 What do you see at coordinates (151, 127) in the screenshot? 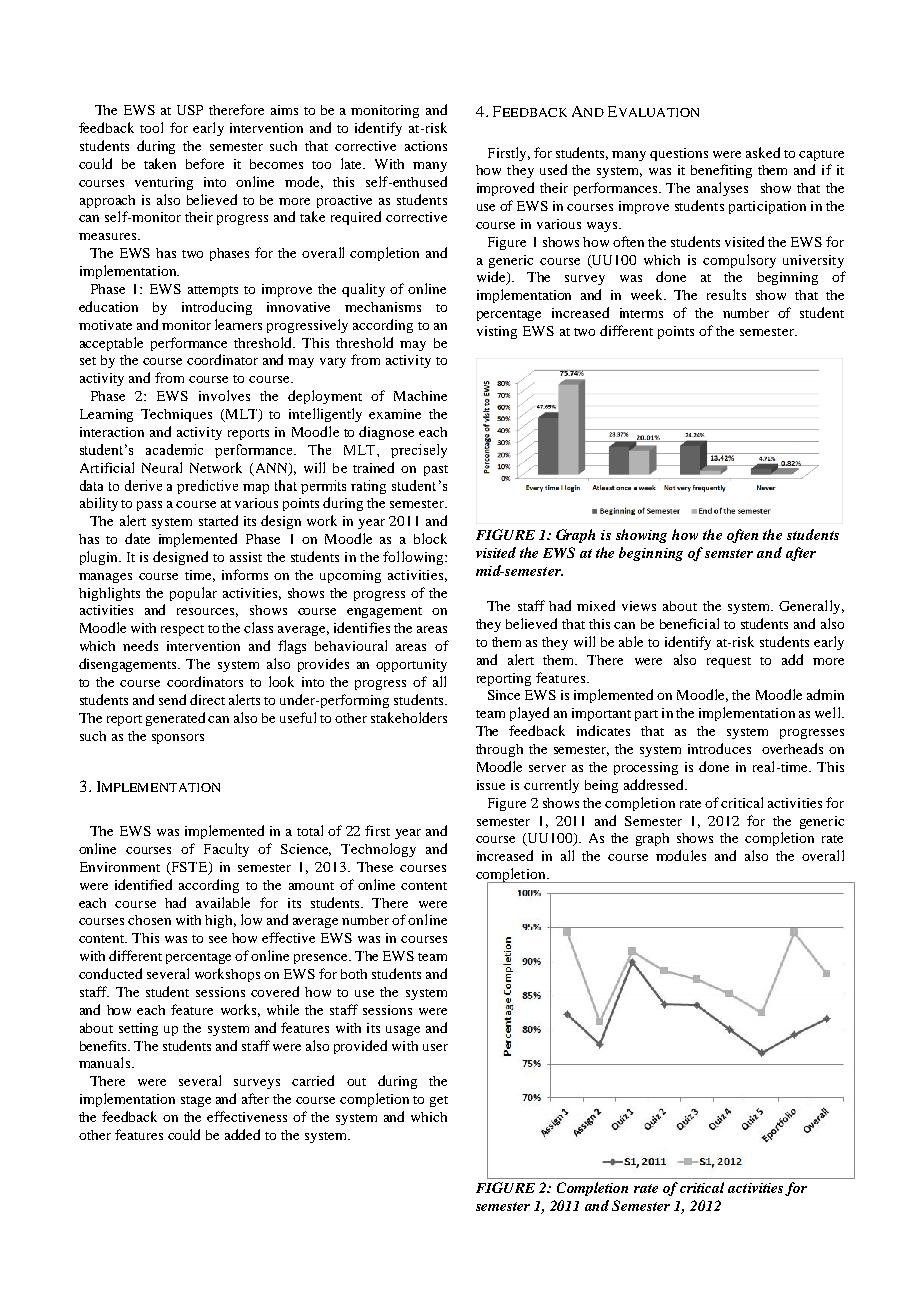
I see `tool` at bounding box center [151, 127].
